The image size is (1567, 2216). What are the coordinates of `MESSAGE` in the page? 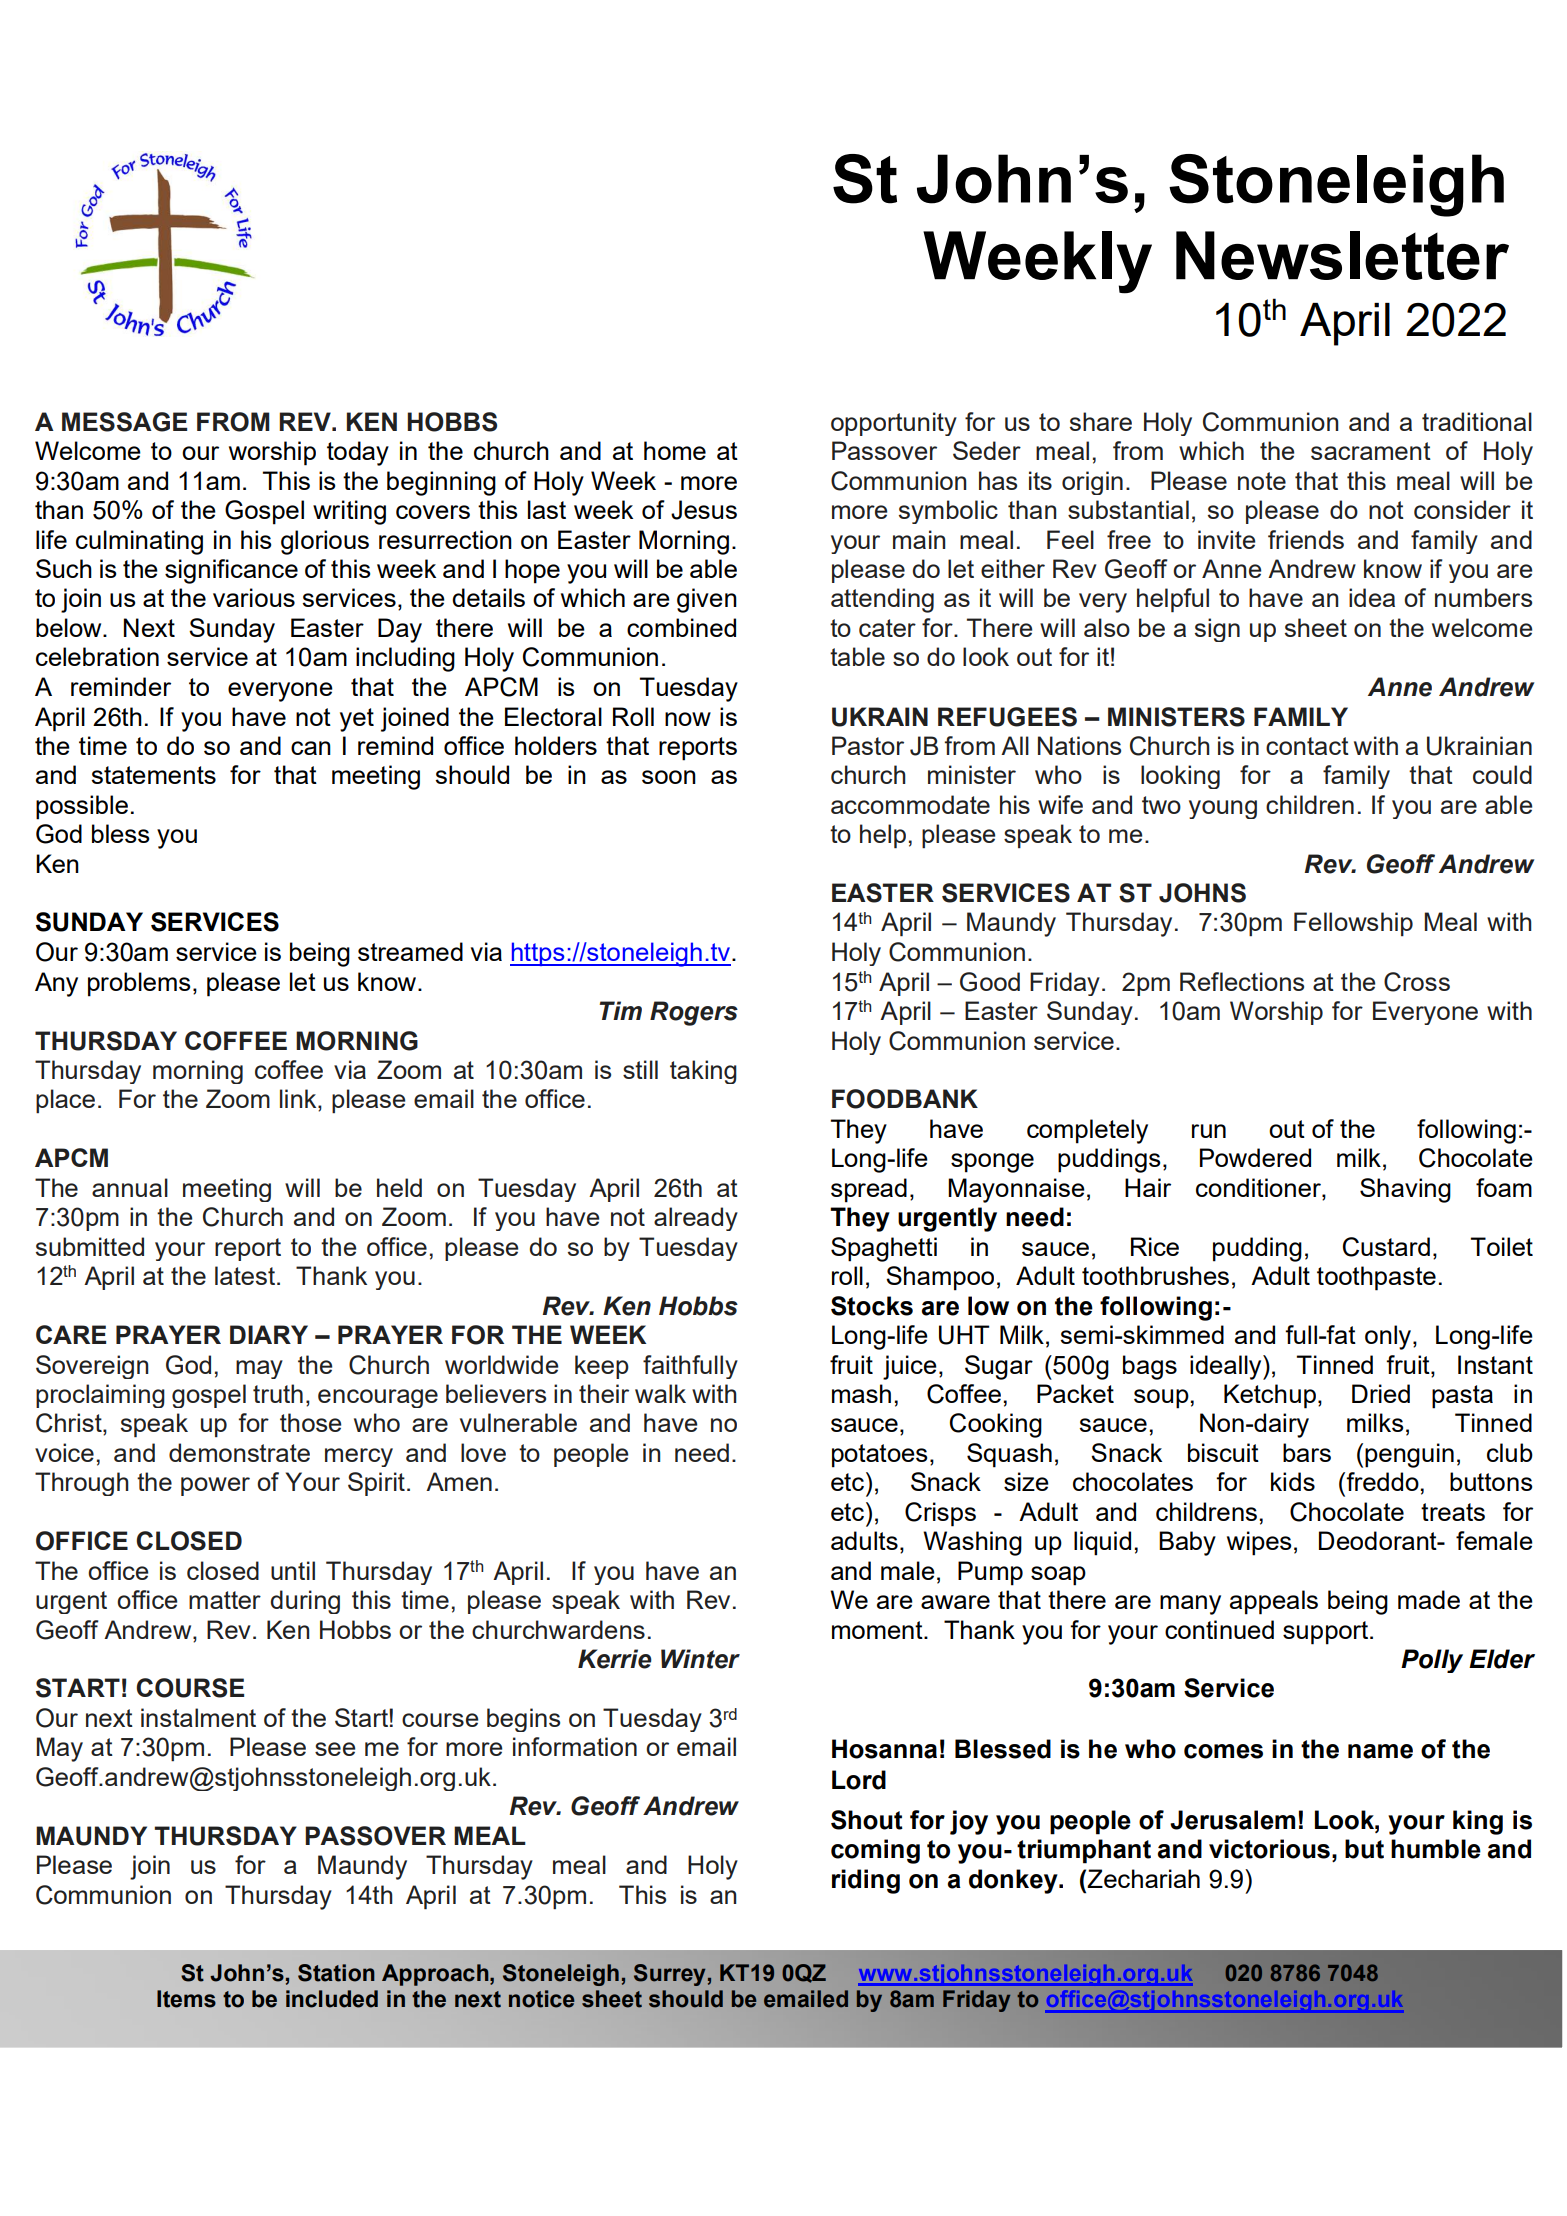 It's located at (124, 422).
